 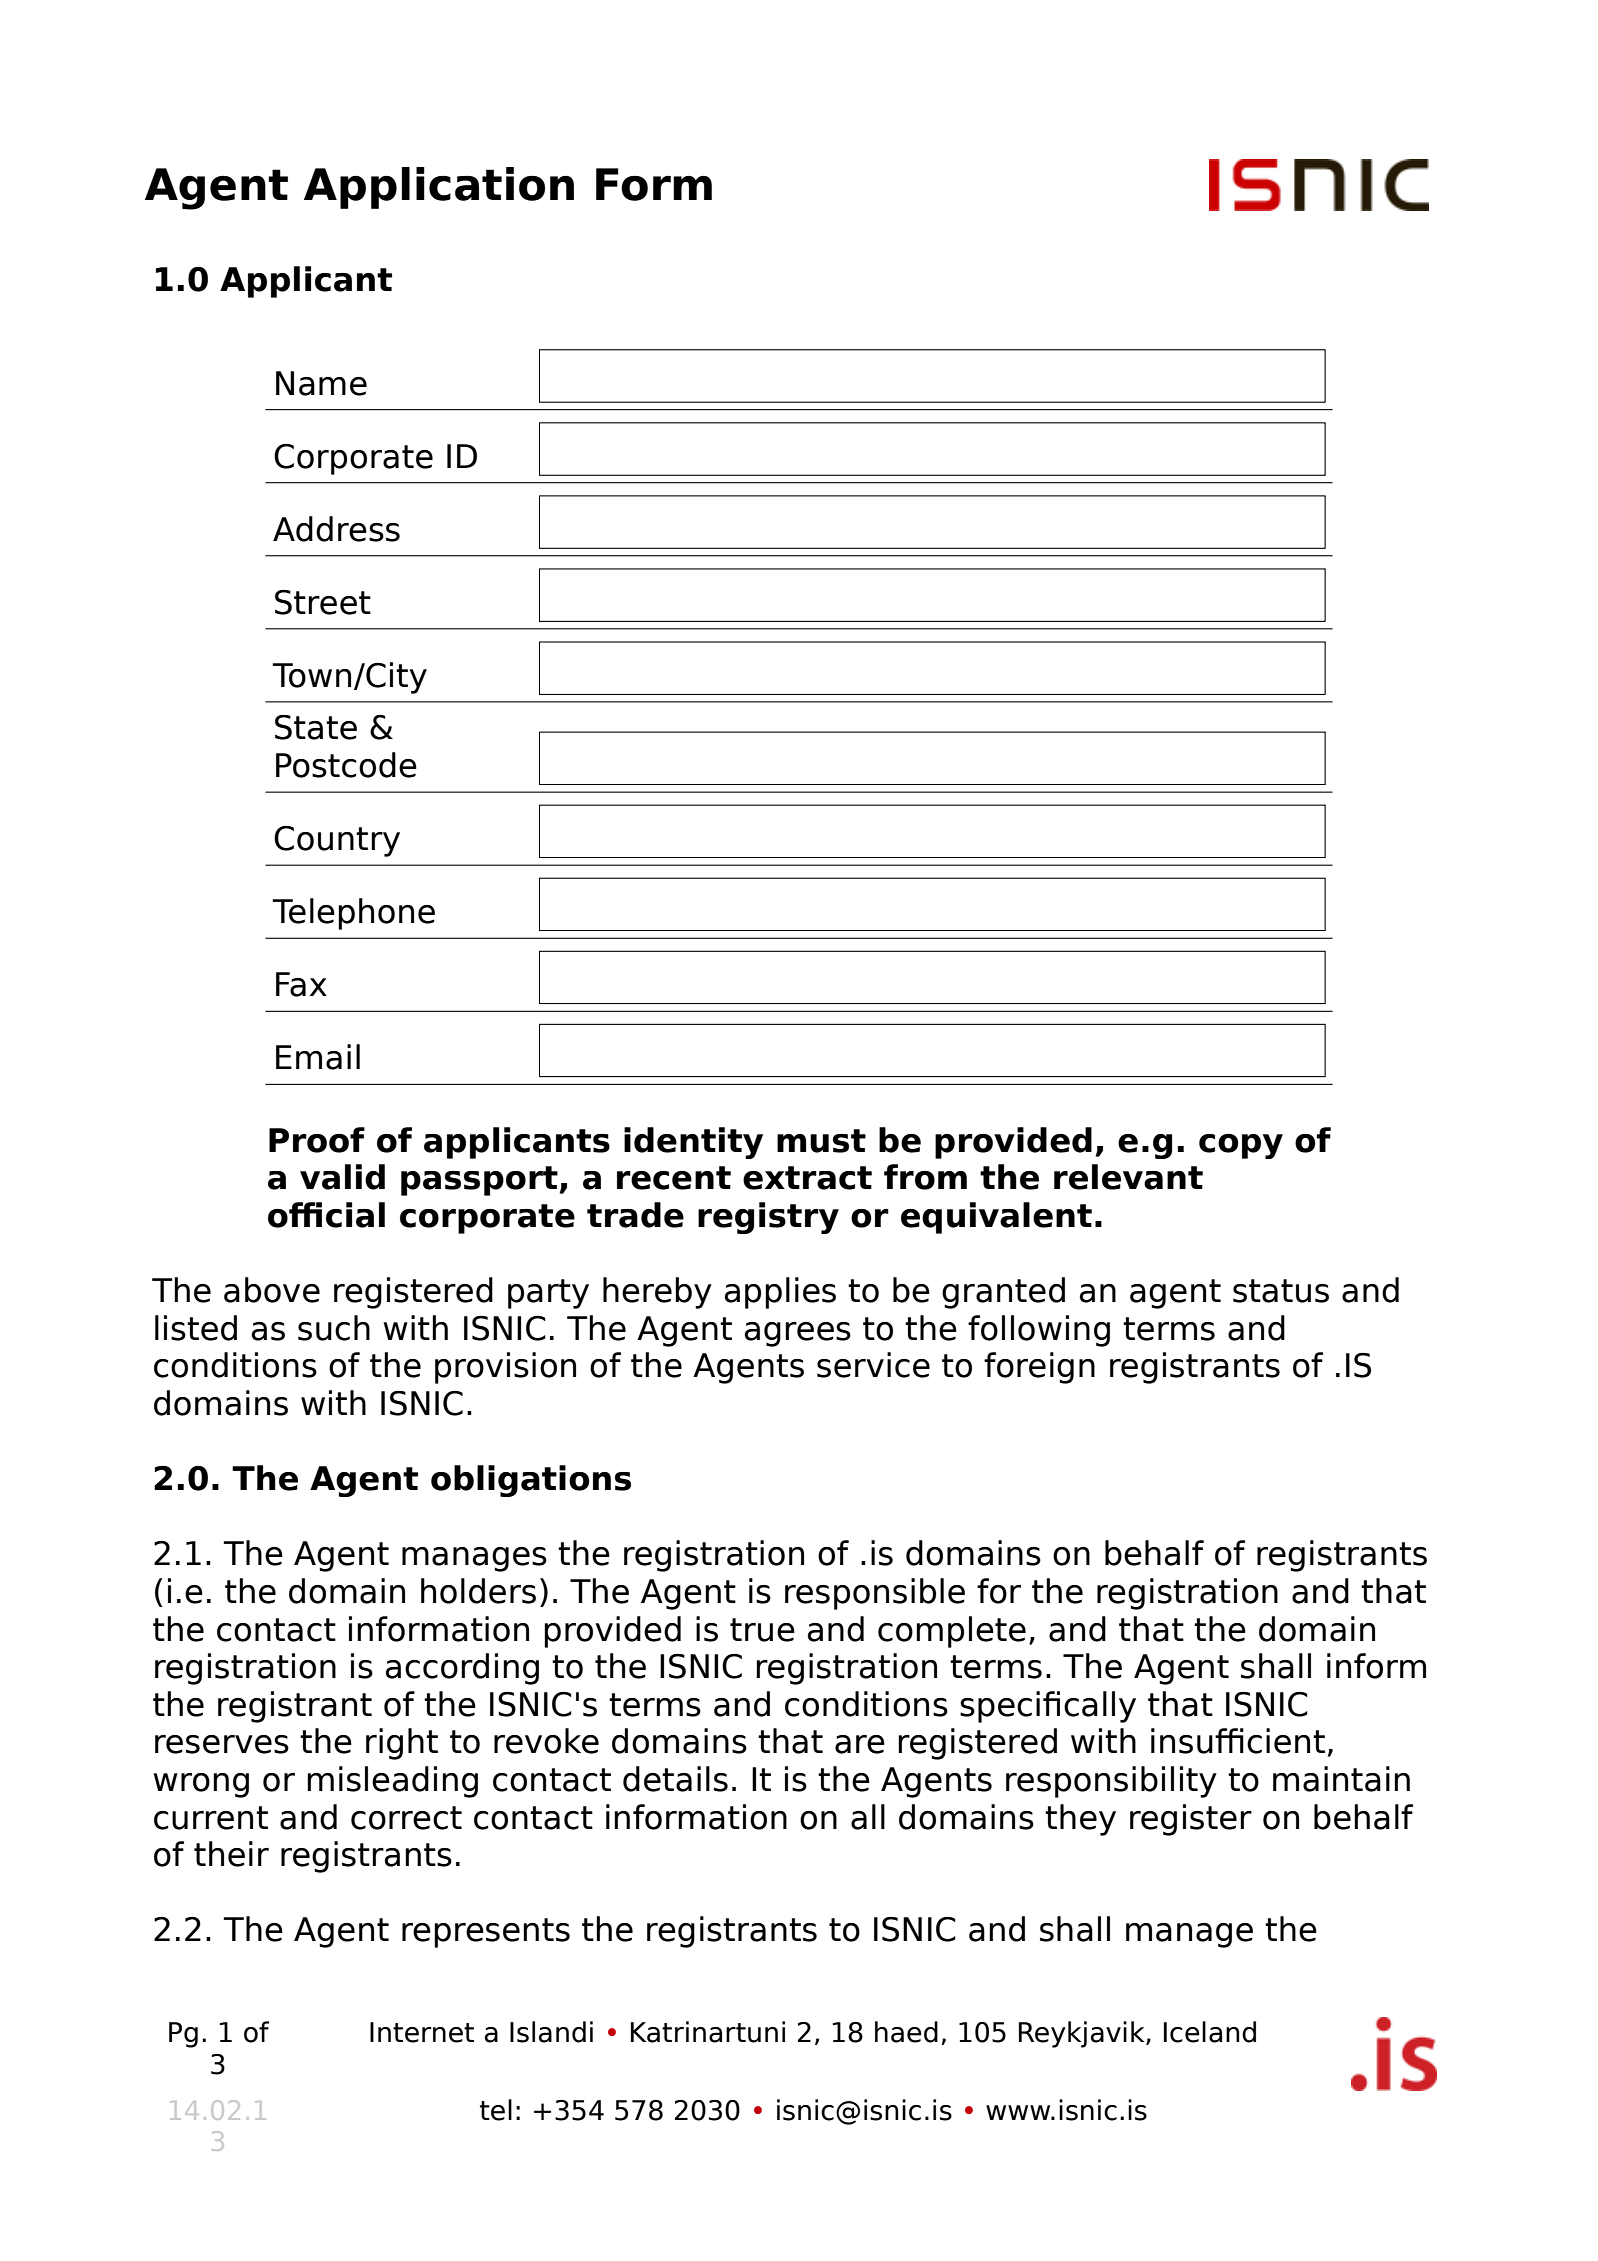 I want to click on holders, so click(x=478, y=1591).
